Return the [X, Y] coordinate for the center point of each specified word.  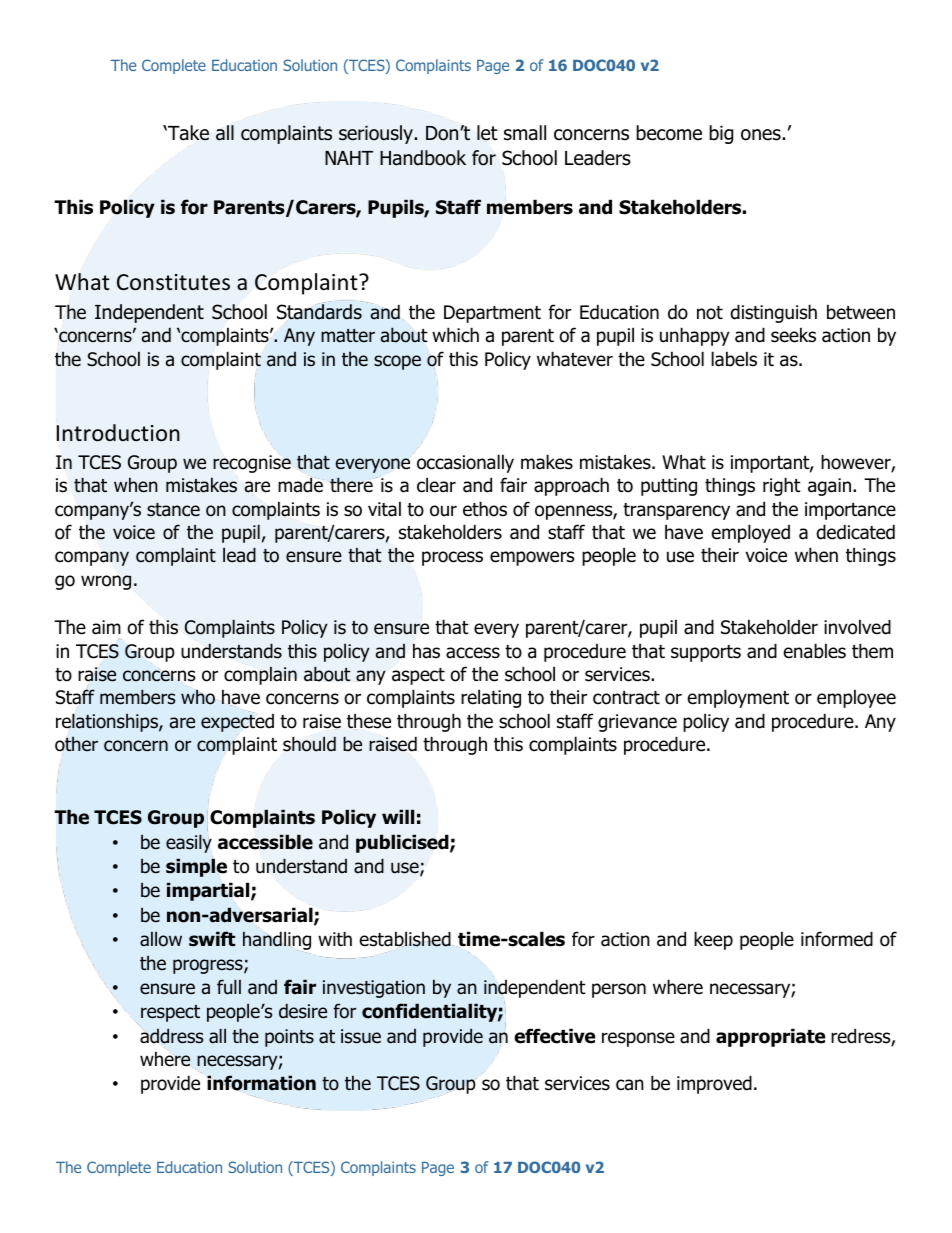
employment [738, 698]
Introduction [118, 433]
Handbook [423, 158]
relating [491, 698]
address [171, 1036]
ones [762, 135]
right [782, 486]
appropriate [770, 1037]
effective [554, 1036]
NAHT [349, 158]
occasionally [465, 463]
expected [237, 723]
